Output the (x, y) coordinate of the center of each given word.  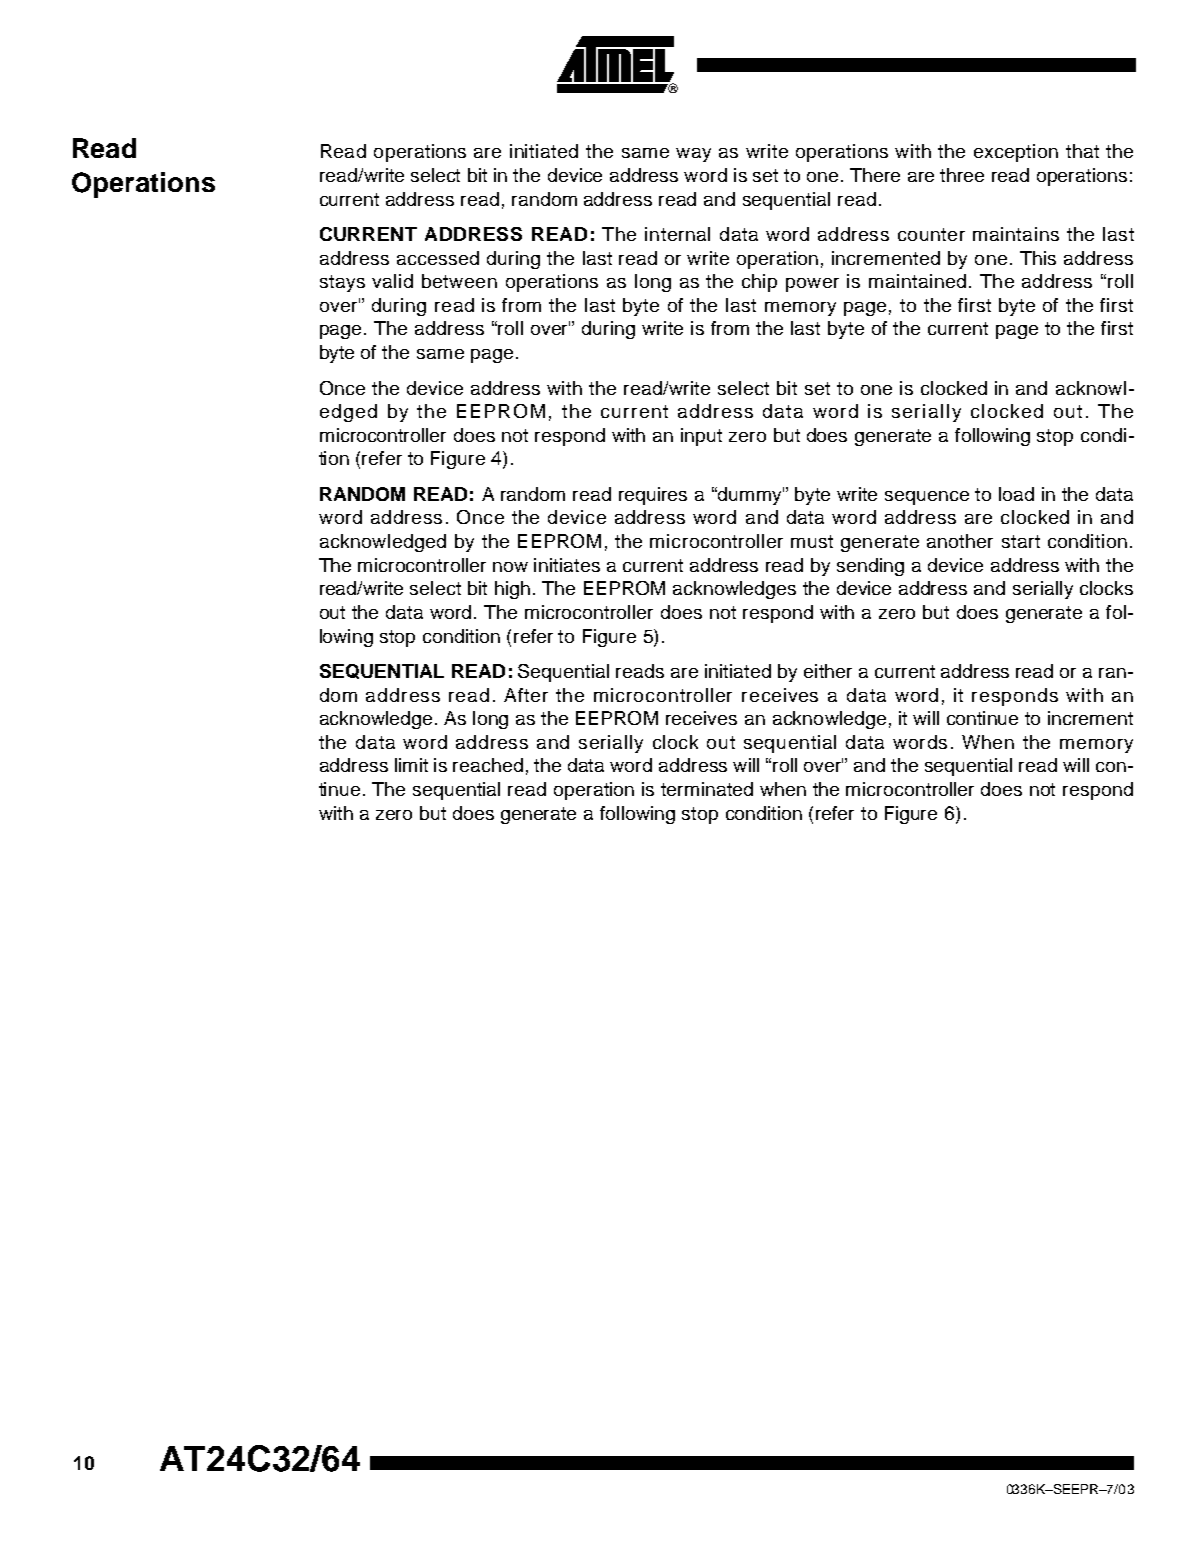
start (1021, 541)
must (812, 541)
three (962, 175)
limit (411, 765)
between (459, 281)
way (693, 155)
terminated (707, 789)
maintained (917, 281)
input (701, 437)
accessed (438, 258)
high (512, 590)
